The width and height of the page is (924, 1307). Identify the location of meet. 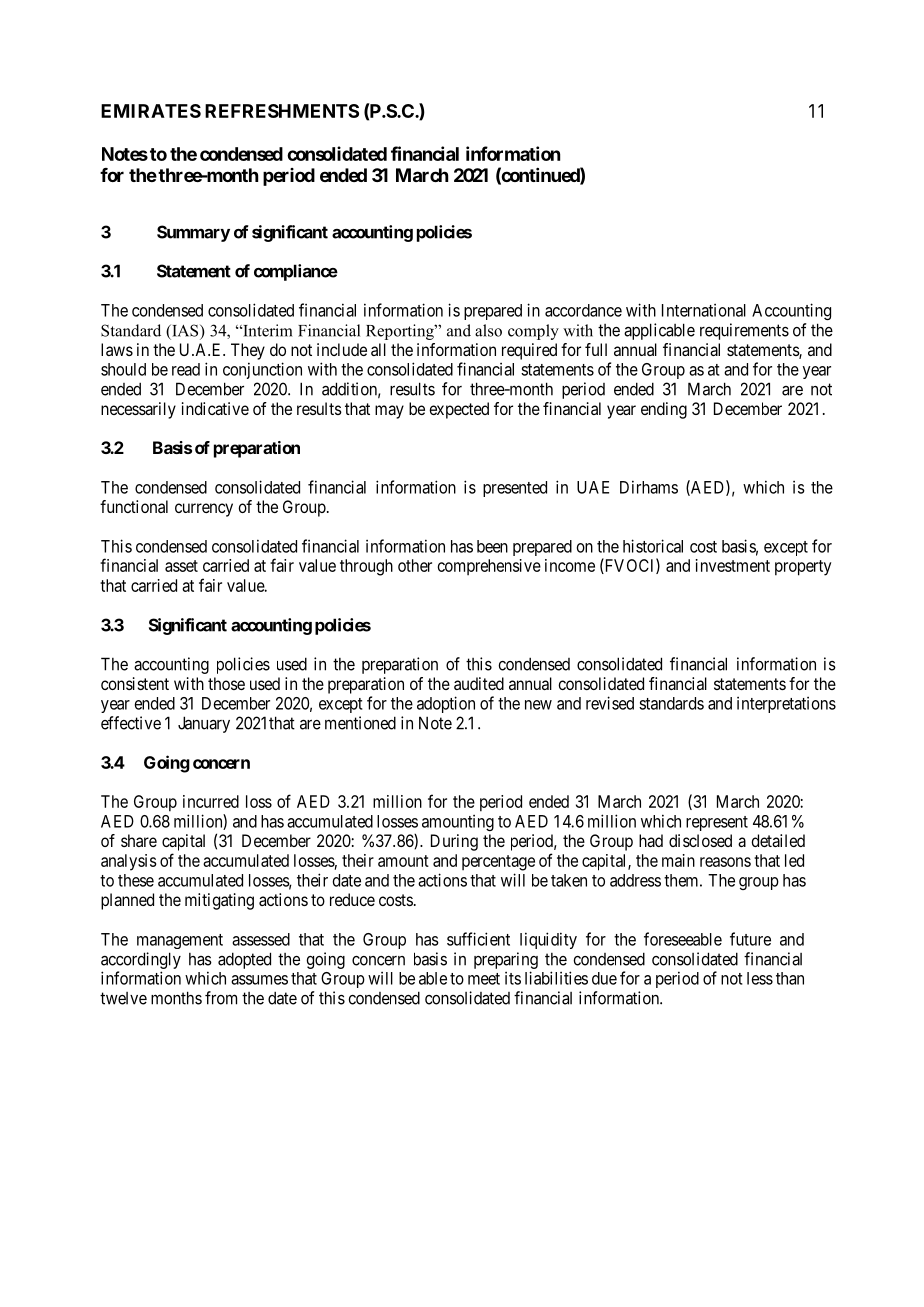
(484, 979).
